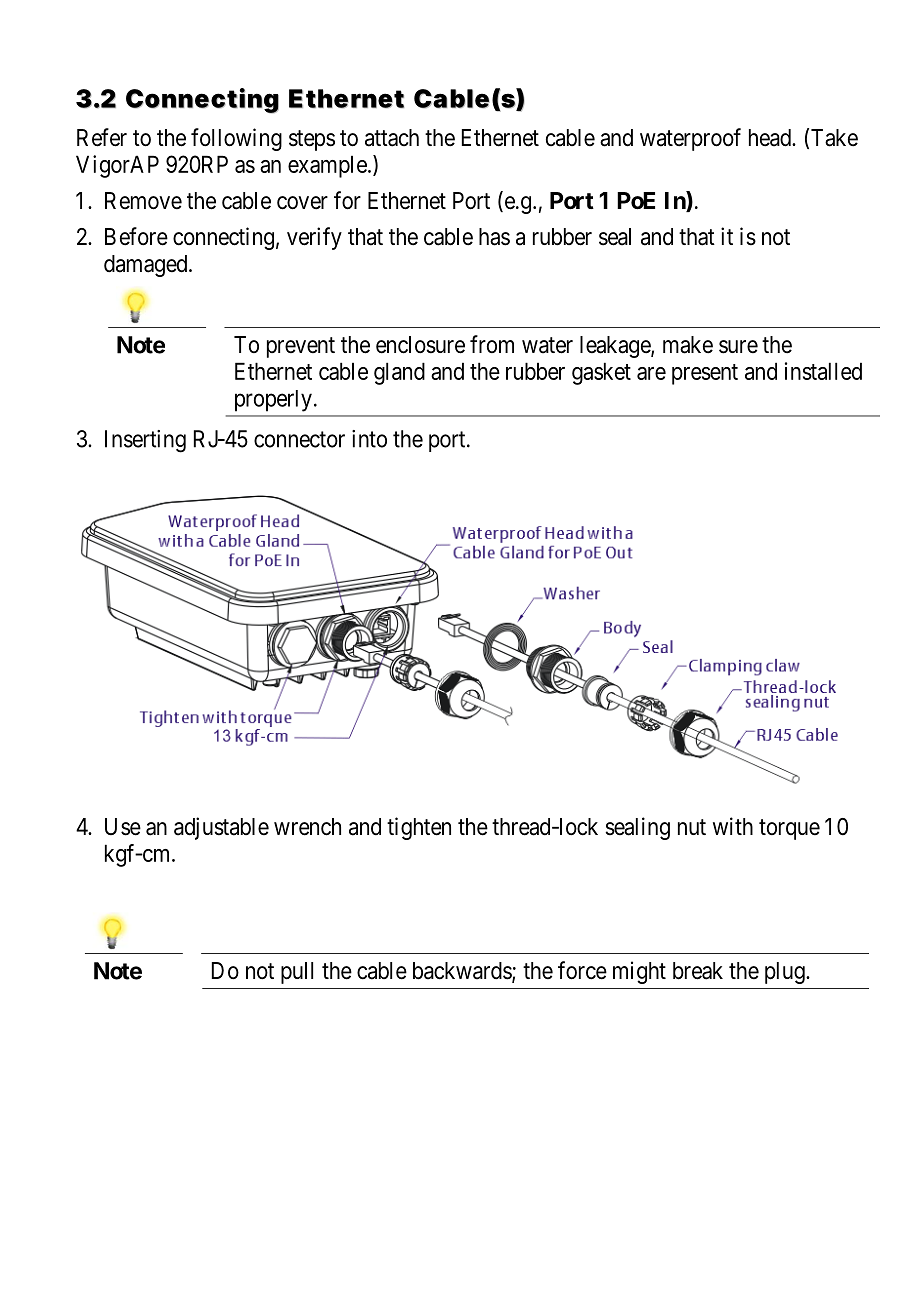  What do you see at coordinates (463, 972) in the screenshot?
I see `backwards` at bounding box center [463, 972].
